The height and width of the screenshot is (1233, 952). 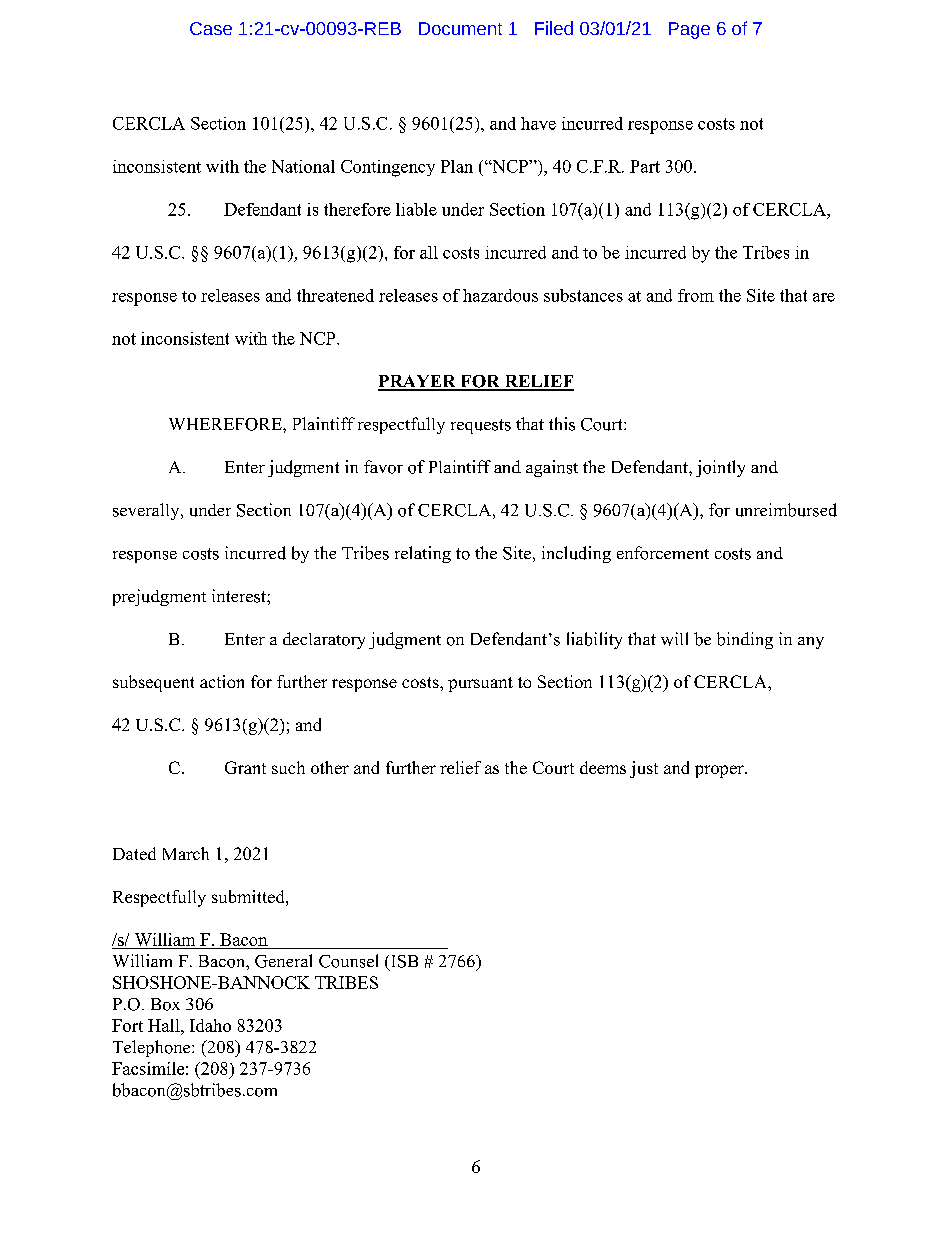 What do you see at coordinates (403, 962) in the screenshot?
I see `ISB` at bounding box center [403, 962].
